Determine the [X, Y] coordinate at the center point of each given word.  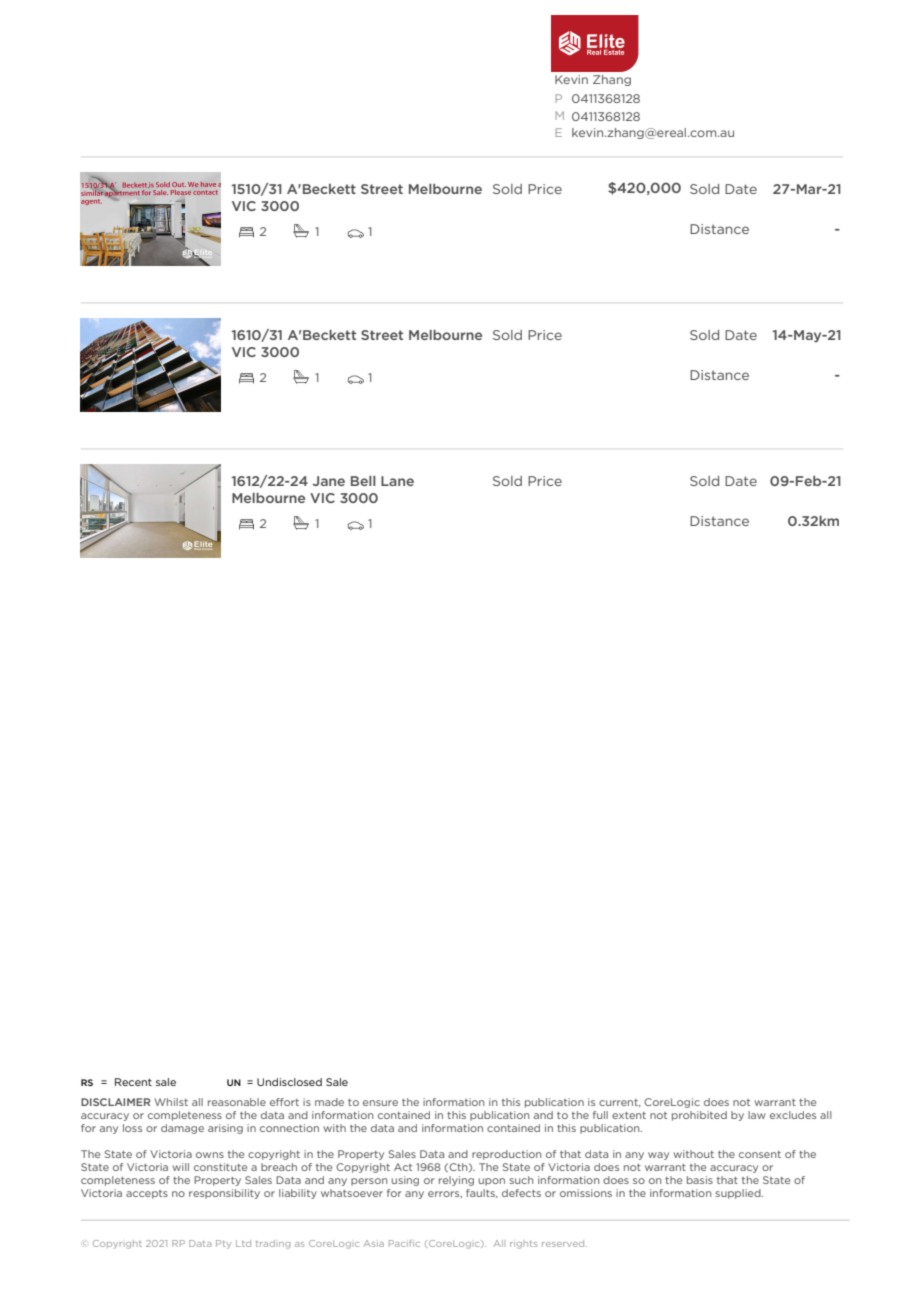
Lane [397, 481]
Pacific [404, 1243]
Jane [329, 481]
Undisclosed [289, 1082]
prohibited [699, 1116]
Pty [223, 1244]
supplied [739, 1194]
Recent [133, 1082]
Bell [363, 481]
